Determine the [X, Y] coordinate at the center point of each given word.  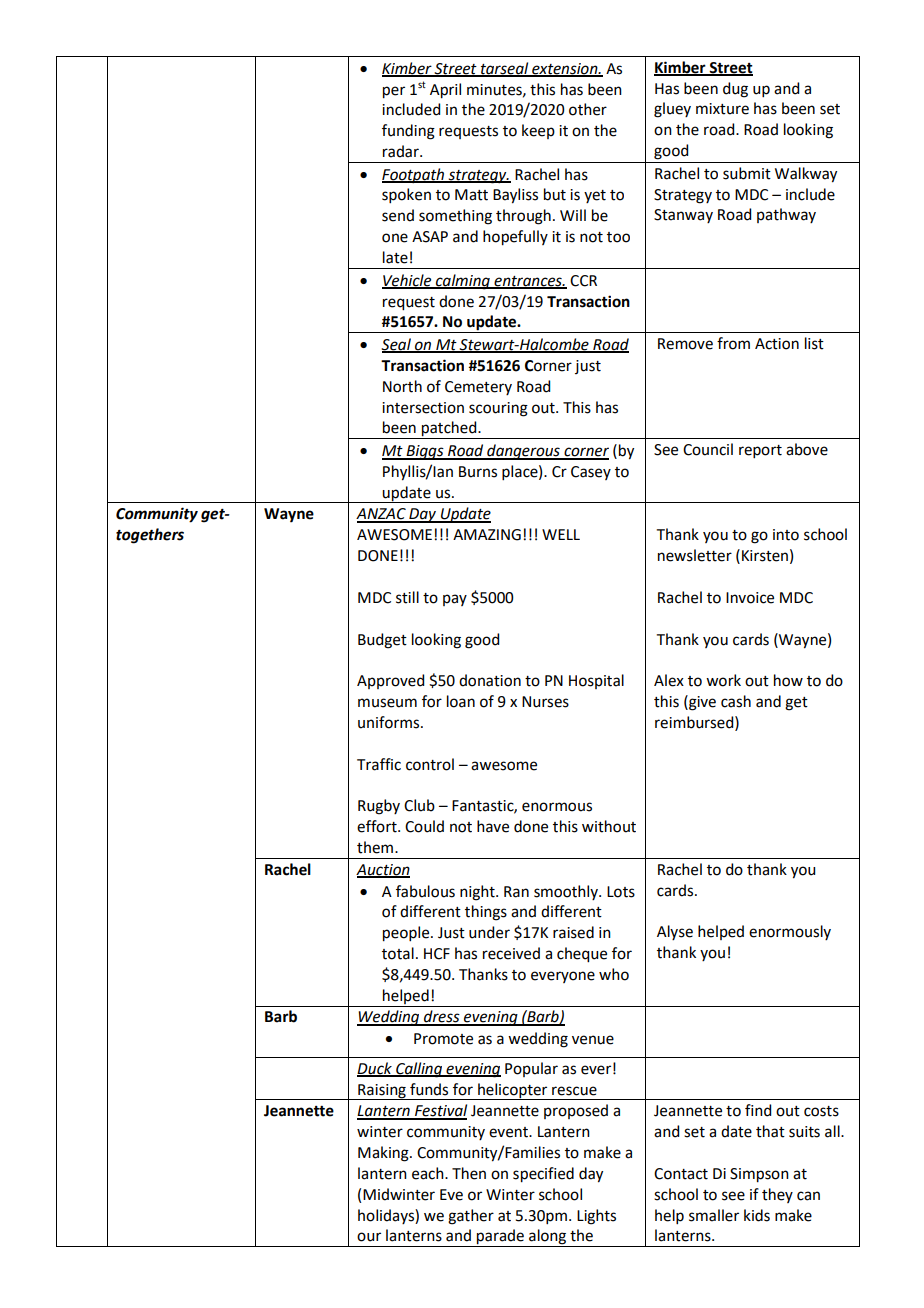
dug [735, 90]
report [760, 451]
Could [424, 826]
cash [736, 701]
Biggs [425, 452]
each [429, 1173]
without [609, 826]
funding [408, 132]
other [588, 109]
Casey [591, 473]
